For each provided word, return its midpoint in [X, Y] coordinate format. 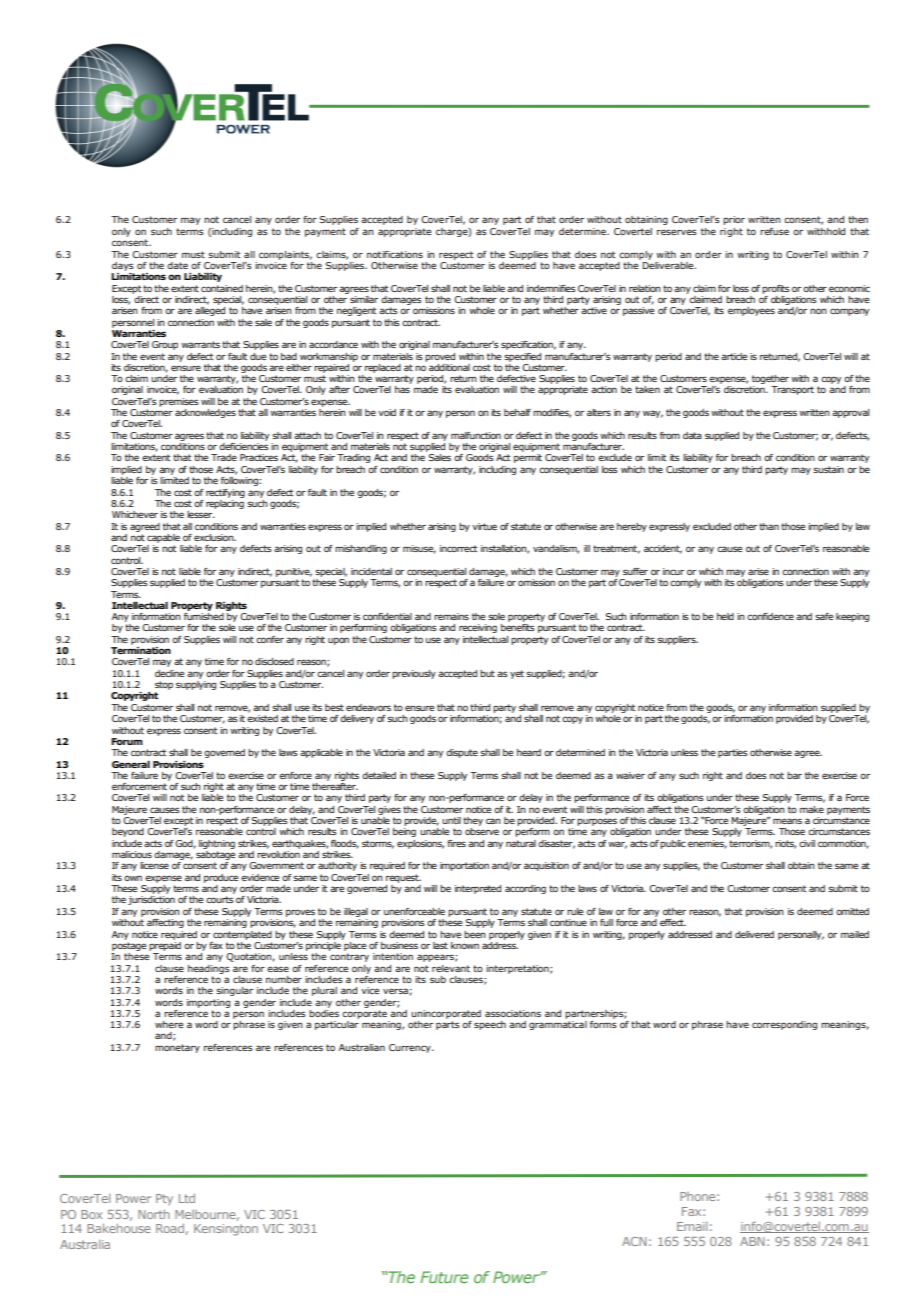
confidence [770, 616]
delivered [754, 934]
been [475, 934]
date [177, 265]
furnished [204, 616]
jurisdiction [151, 900]
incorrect [458, 548]
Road [170, 1228]
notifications [395, 254]
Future [444, 1277]
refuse [774, 231]
